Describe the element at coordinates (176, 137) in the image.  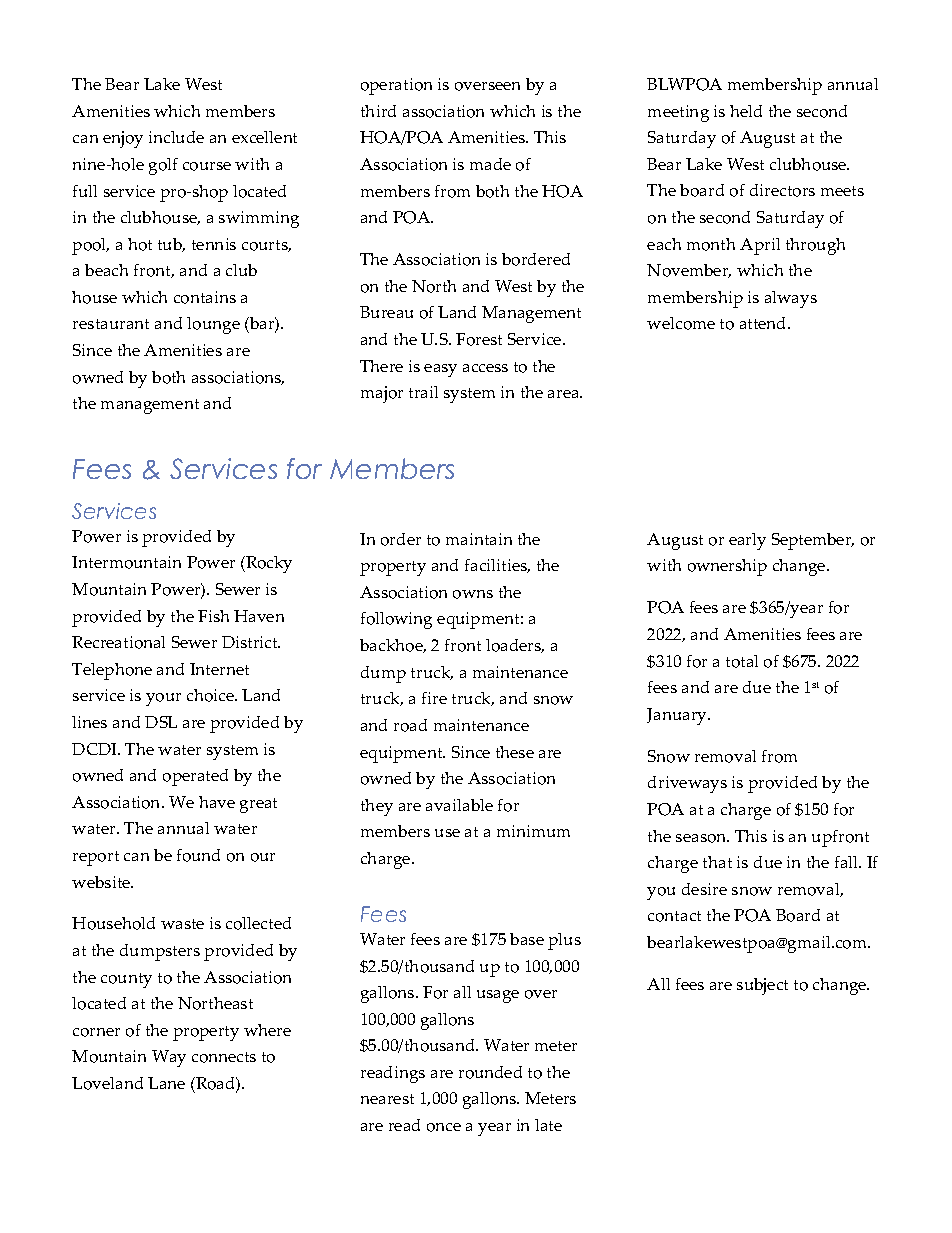
I see `include` at that location.
